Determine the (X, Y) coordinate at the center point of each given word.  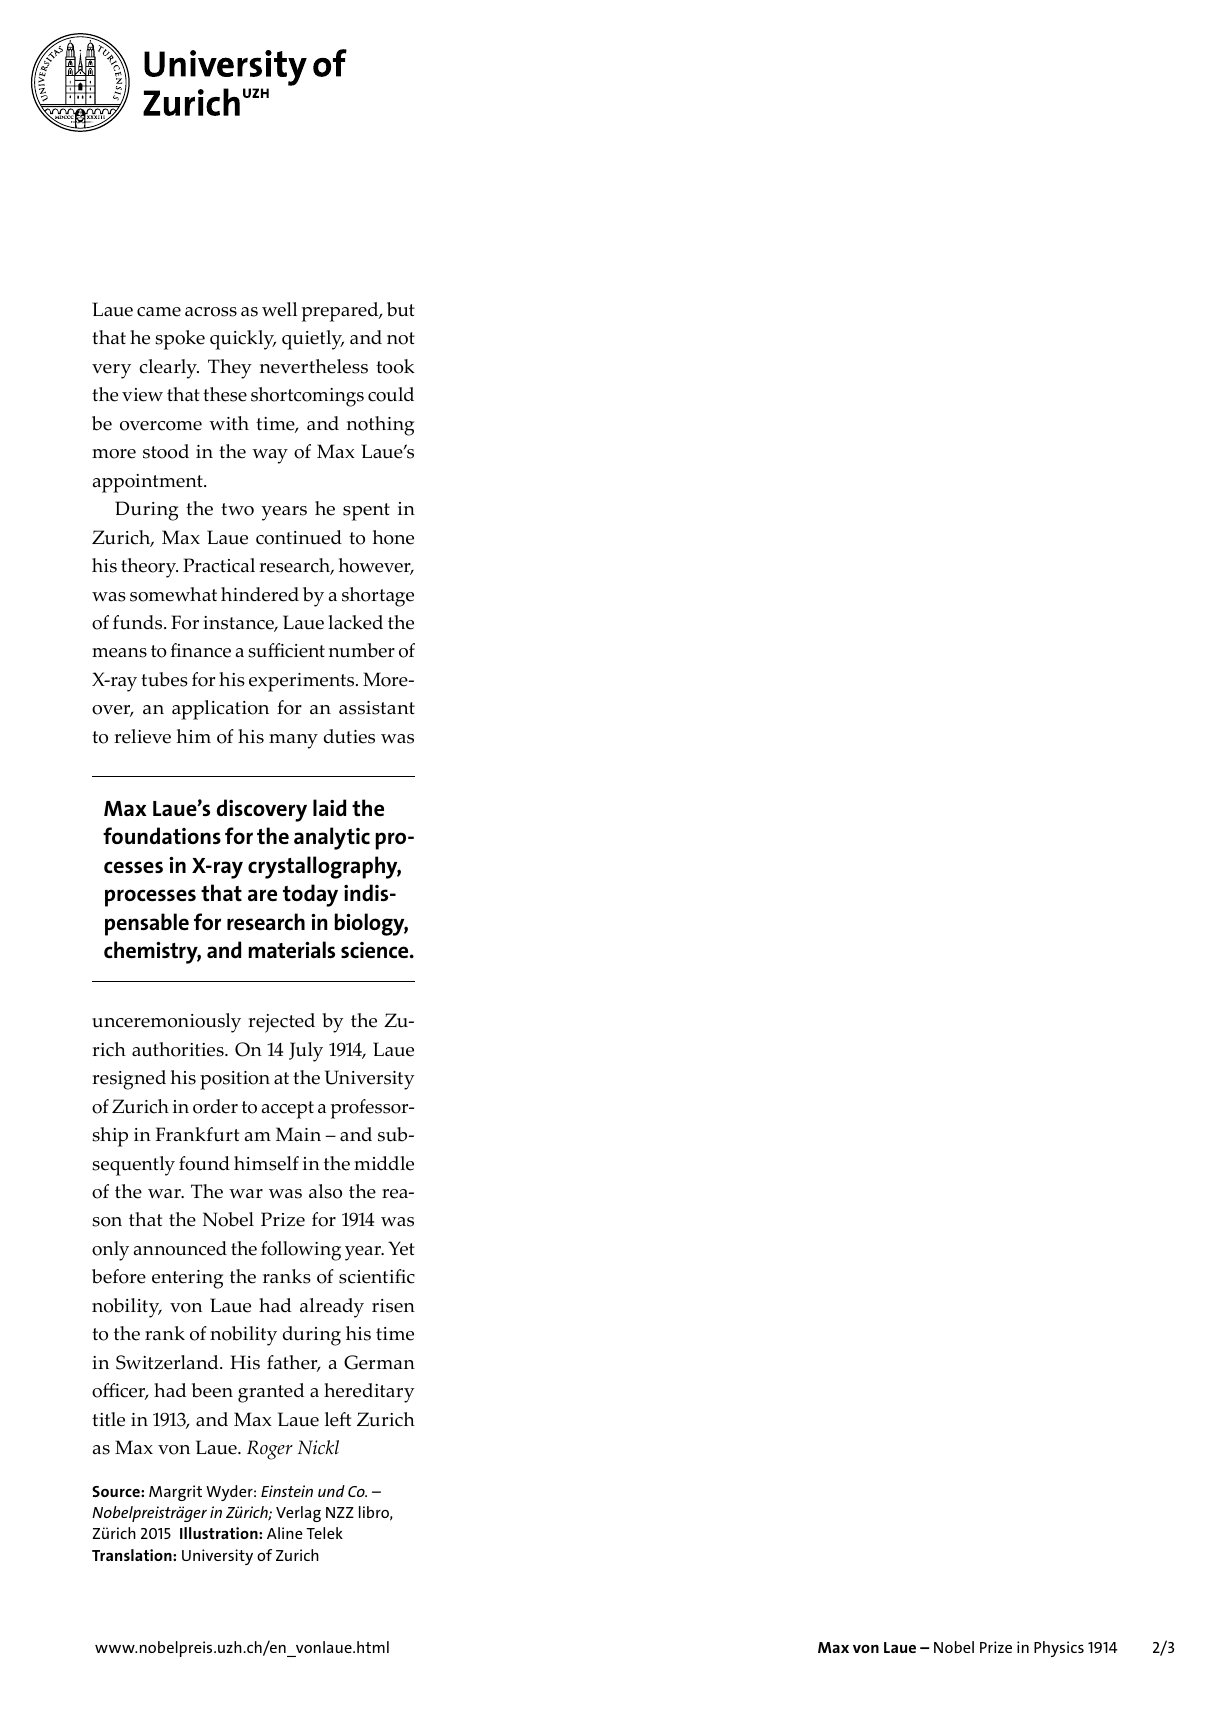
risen (393, 1306)
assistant (377, 708)
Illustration (220, 1533)
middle (384, 1163)
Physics (1059, 1649)
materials (291, 949)
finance (201, 650)
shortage (378, 597)
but (401, 309)
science (376, 950)
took (395, 366)
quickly (243, 340)
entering (187, 1279)
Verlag (298, 1514)
